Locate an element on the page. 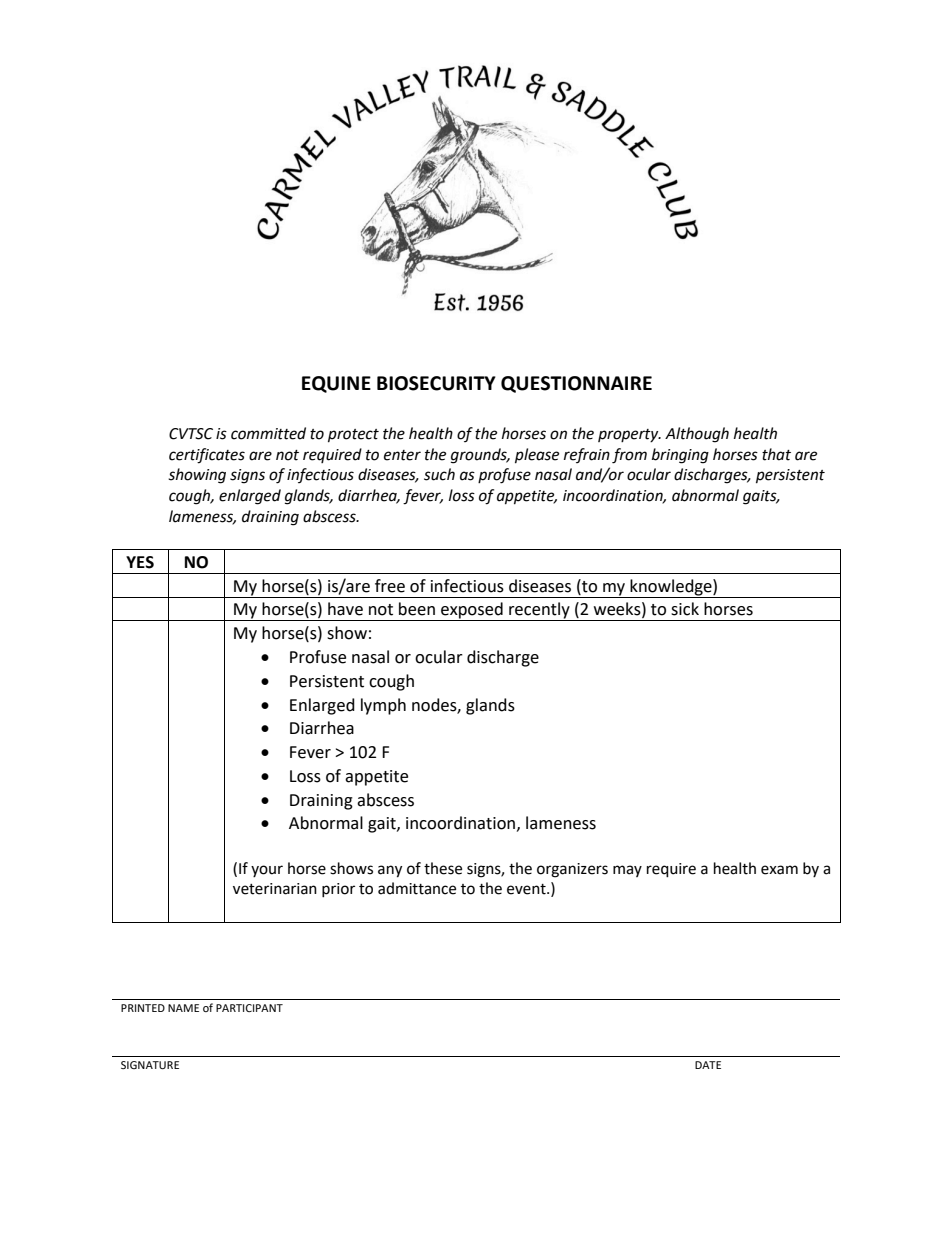 The width and height of the document is (952, 1233). bringing is located at coordinates (680, 456).
